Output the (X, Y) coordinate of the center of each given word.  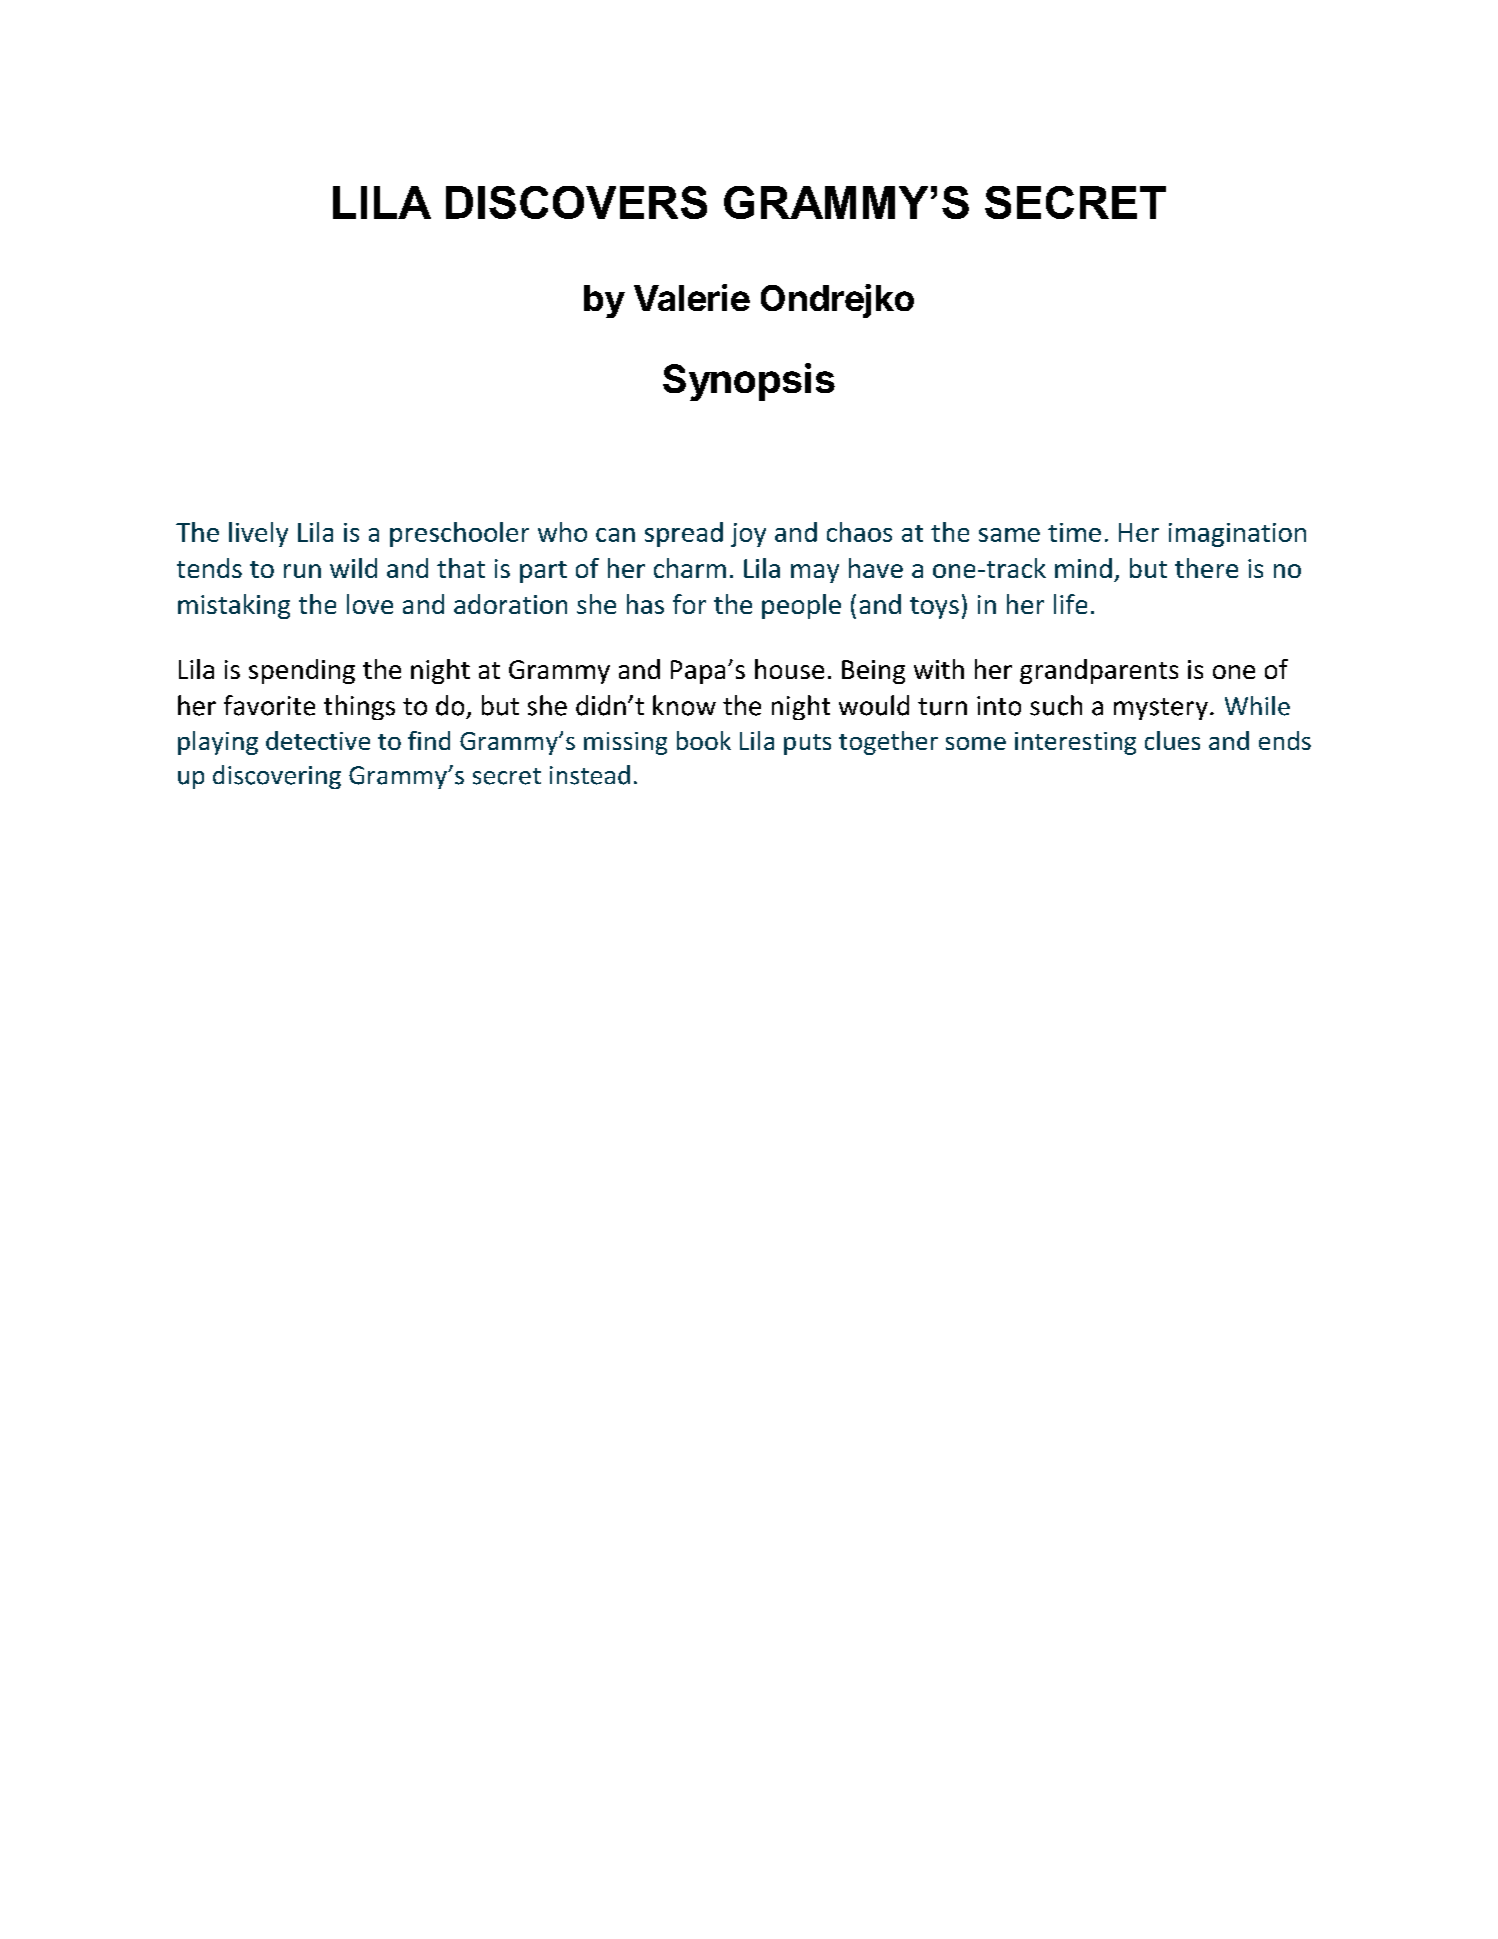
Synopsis (749, 382)
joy (748, 535)
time (1074, 532)
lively (258, 534)
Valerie (692, 297)
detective (318, 740)
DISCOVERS (576, 202)
